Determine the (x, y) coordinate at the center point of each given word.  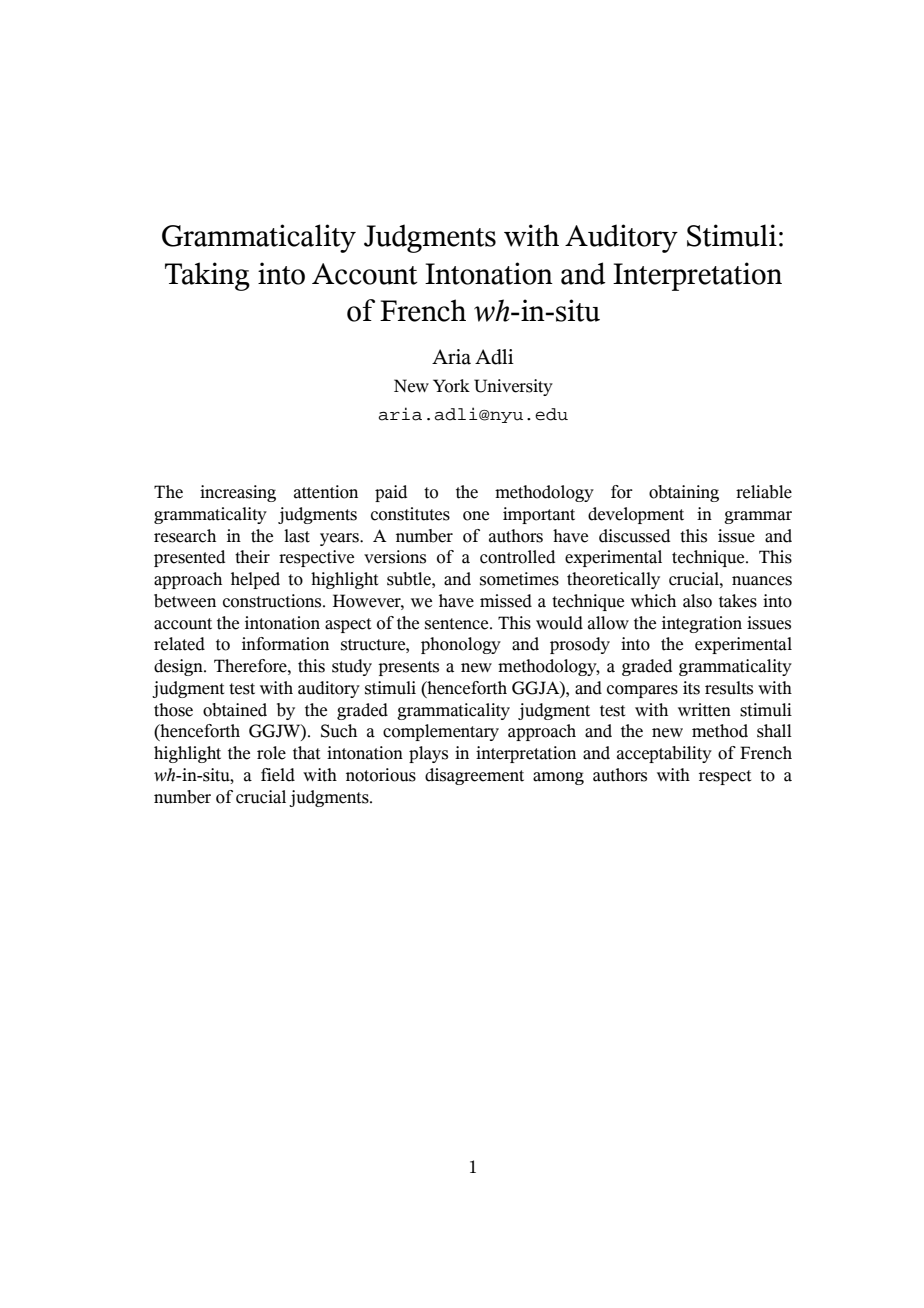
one (476, 516)
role (271, 753)
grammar (758, 517)
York (451, 386)
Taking (207, 276)
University (513, 387)
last (297, 536)
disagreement (474, 776)
